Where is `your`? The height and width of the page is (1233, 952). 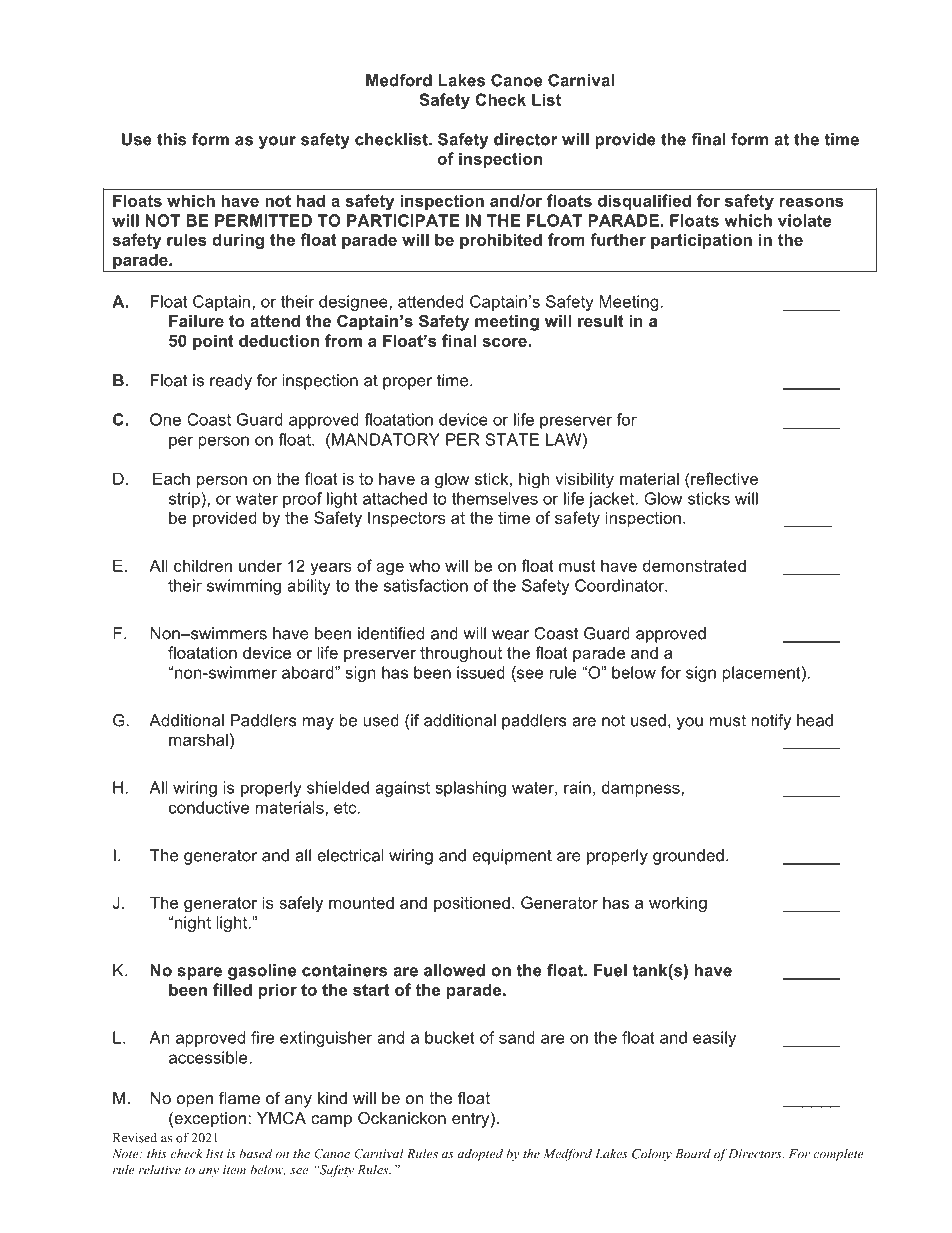
your is located at coordinates (277, 142).
